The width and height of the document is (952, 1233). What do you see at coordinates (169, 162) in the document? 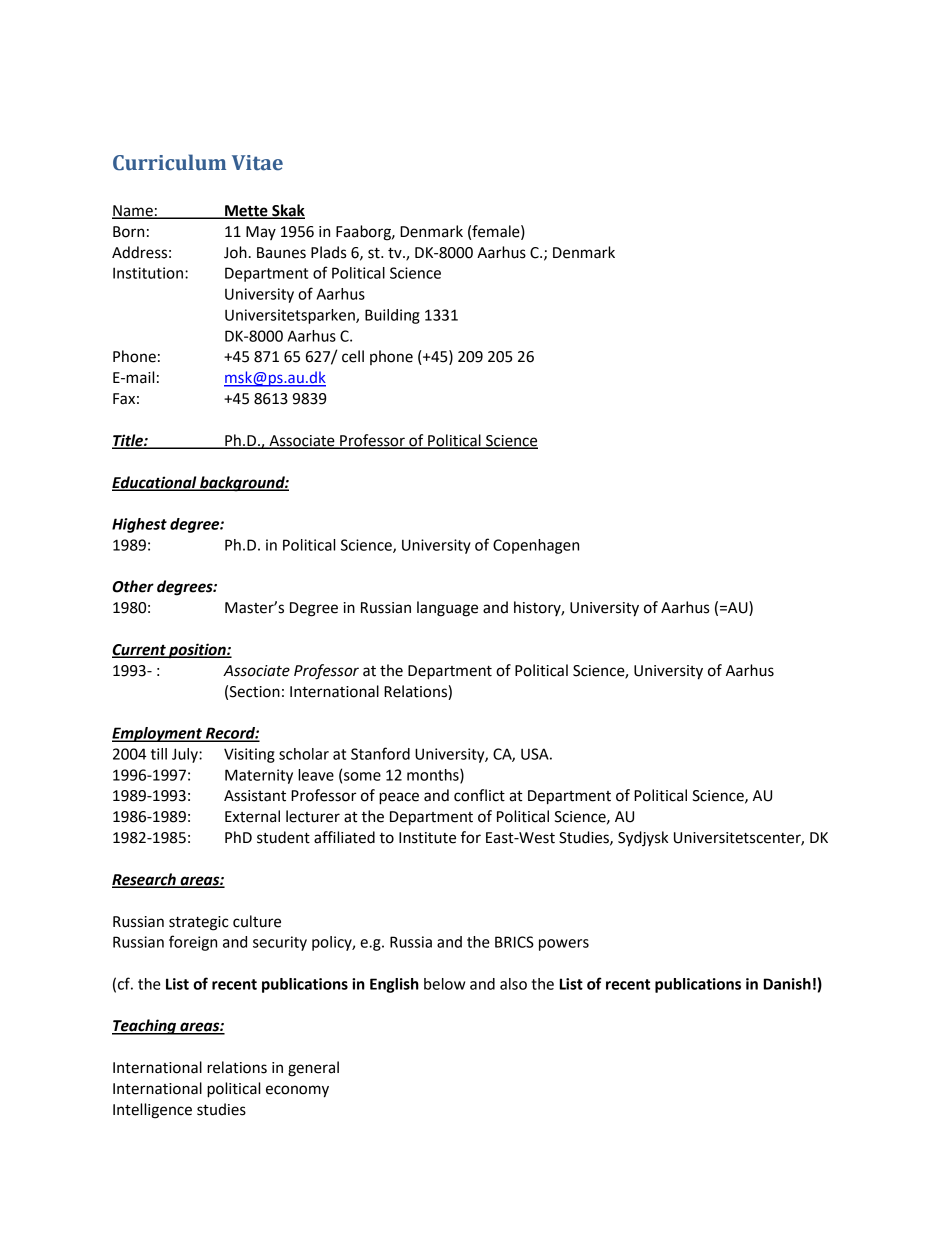
I see `Curriculum` at bounding box center [169, 162].
